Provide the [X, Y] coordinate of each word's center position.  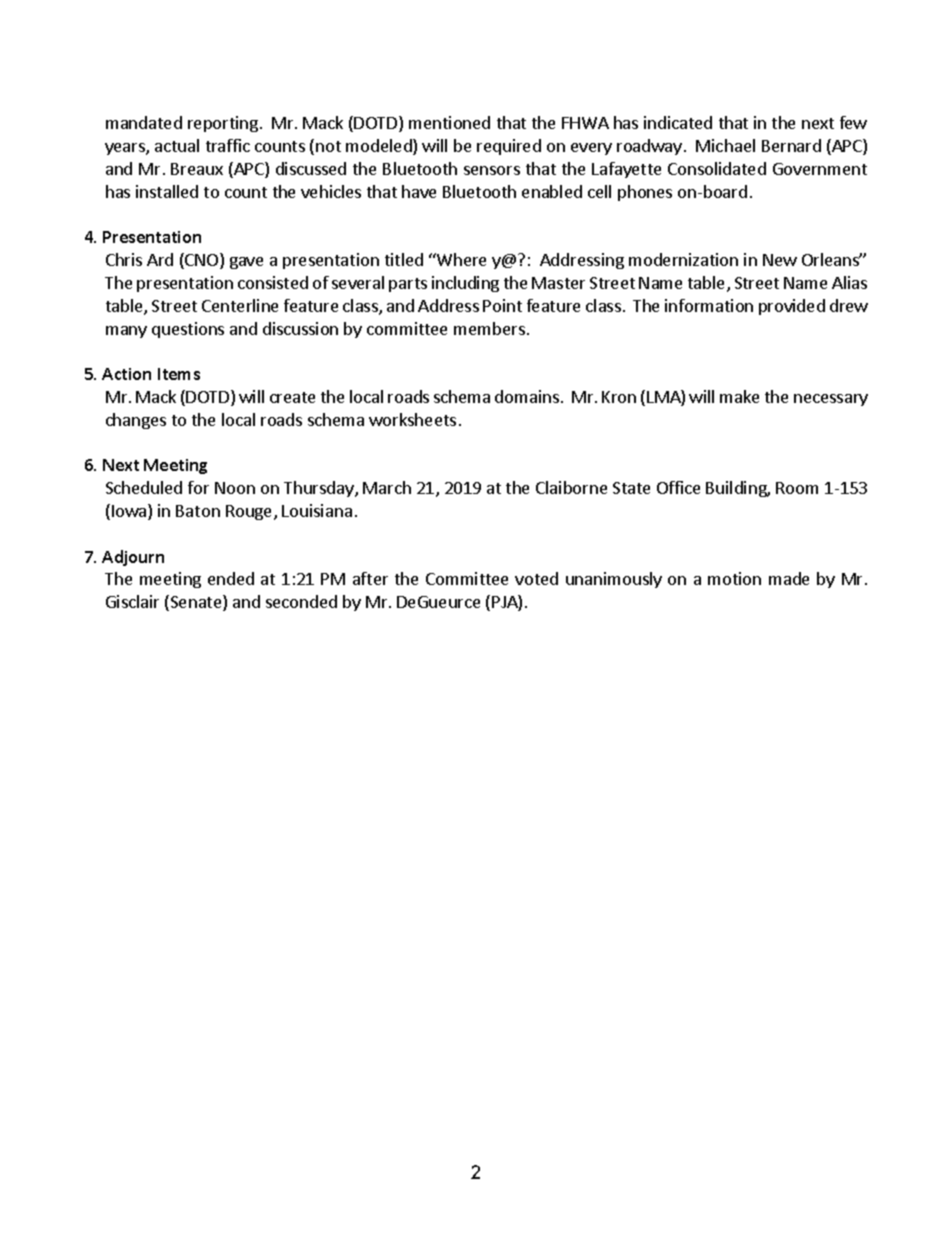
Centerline [240, 305]
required [509, 147]
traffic [228, 145]
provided [792, 307]
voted [536, 578]
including [465, 284]
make [739, 396]
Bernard [791, 145]
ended [231, 578]
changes [136, 421]
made [789, 578]
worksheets [412, 419]
